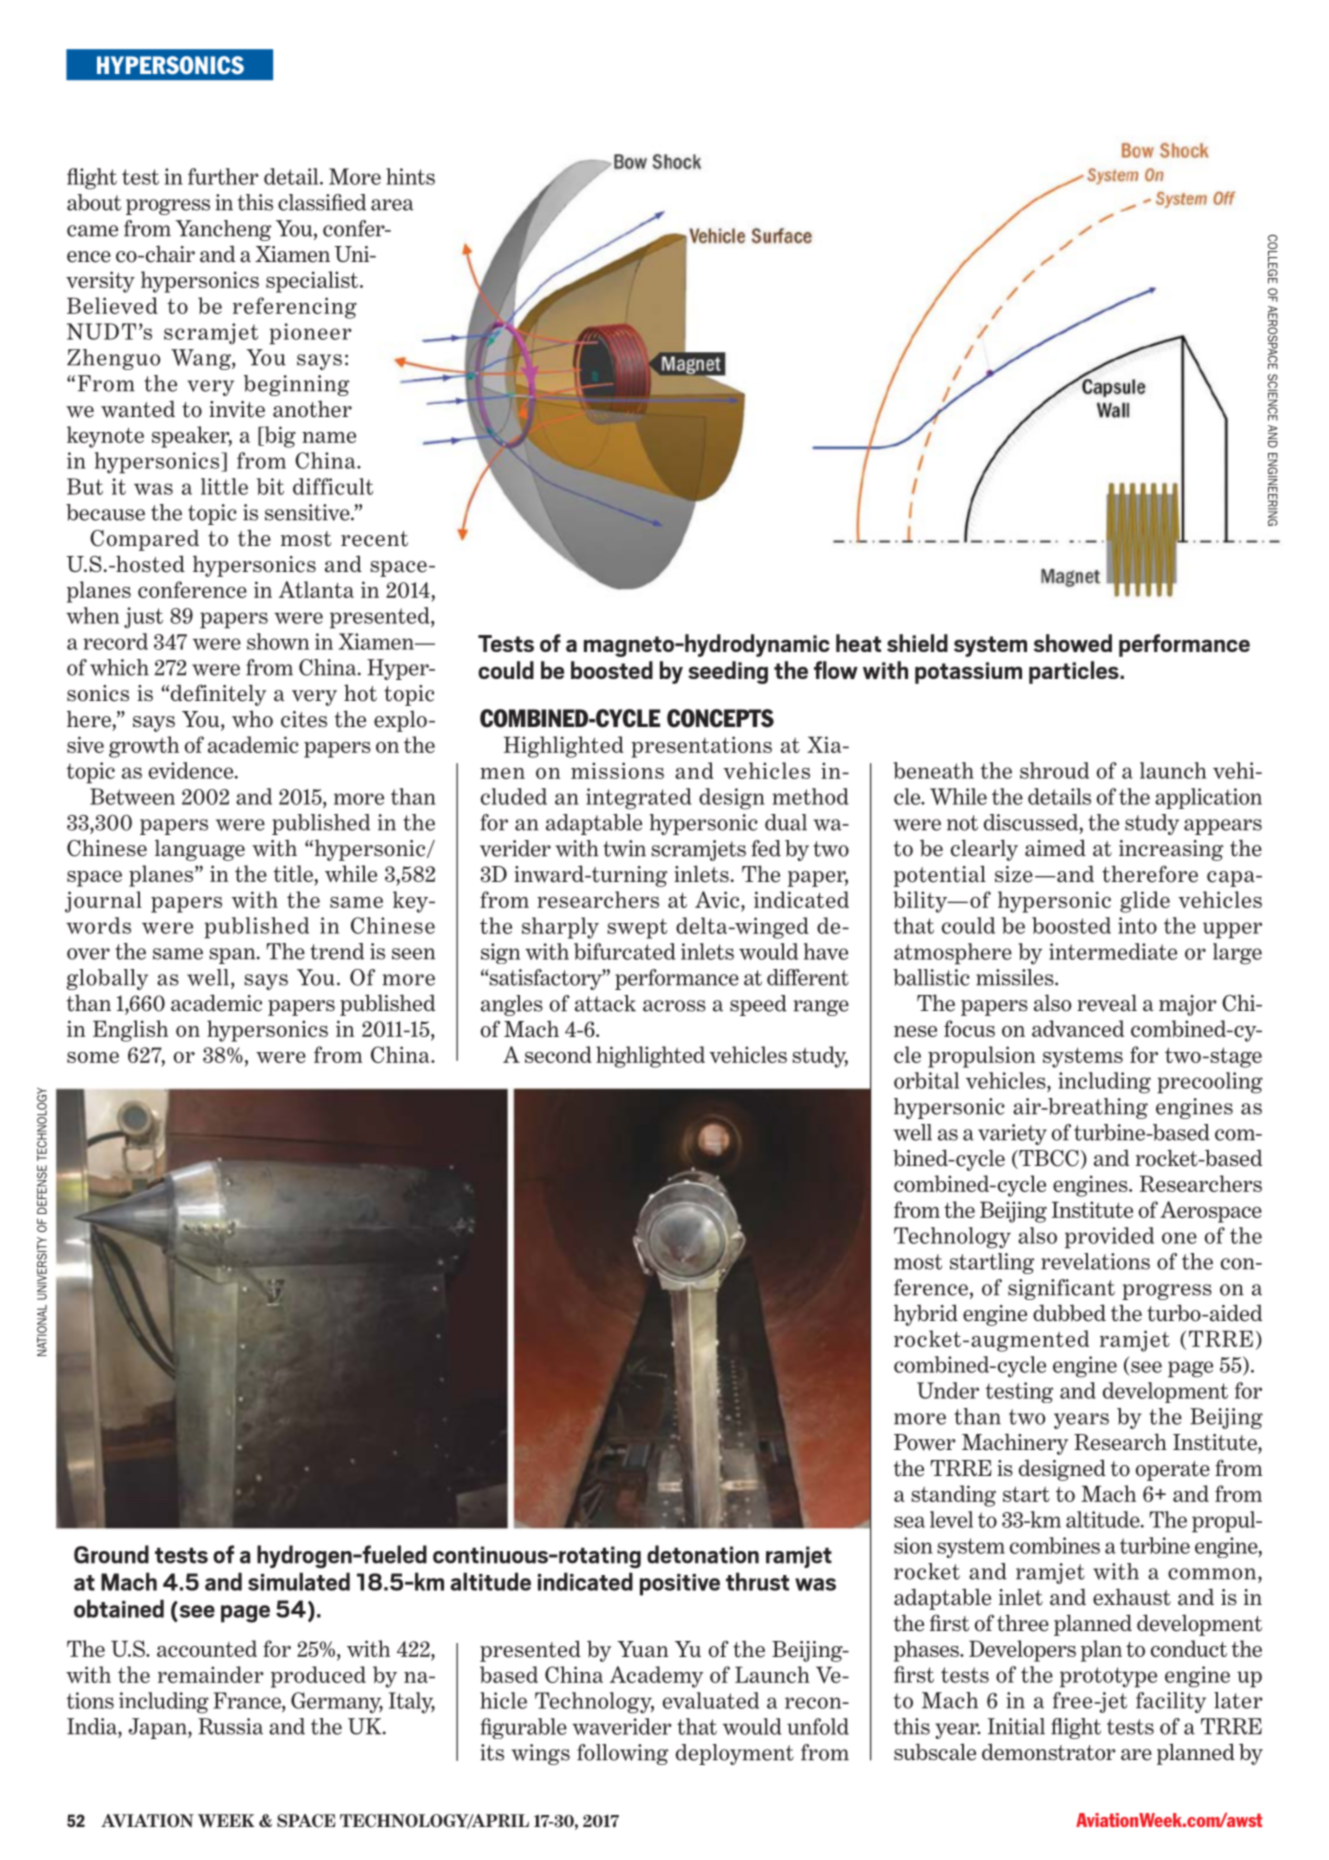 The image size is (1329, 1860). What do you see at coordinates (248, 1700) in the page?
I see `France` at bounding box center [248, 1700].
